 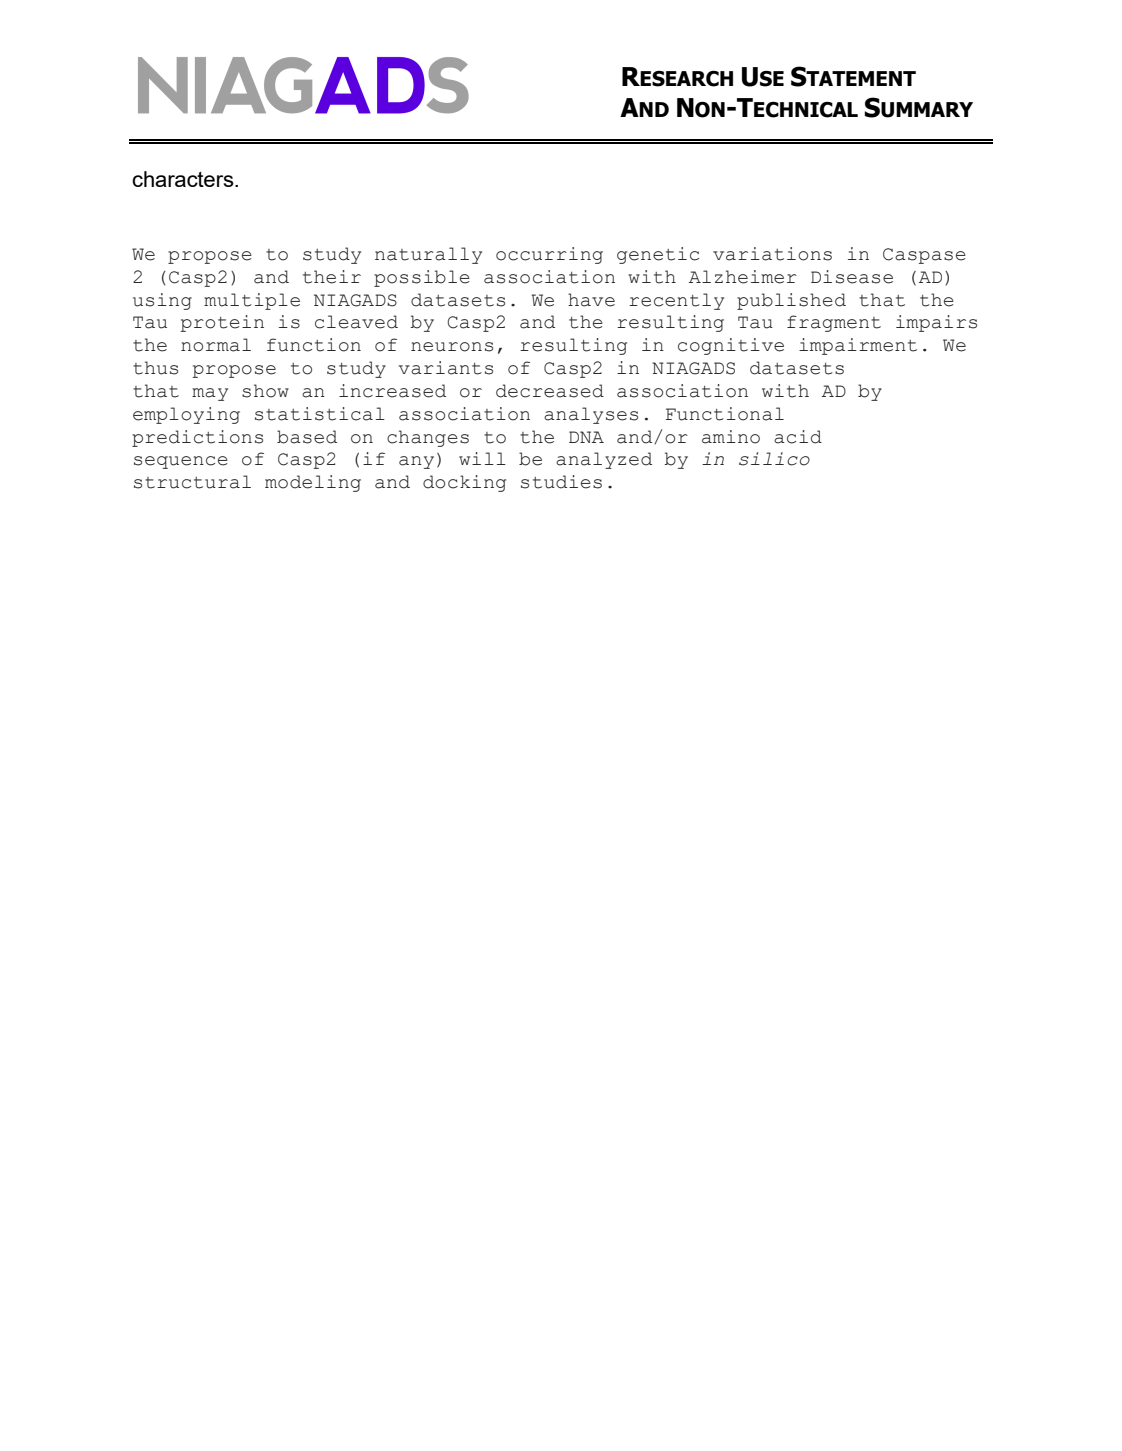 I want to click on impairment, so click(x=858, y=346).
